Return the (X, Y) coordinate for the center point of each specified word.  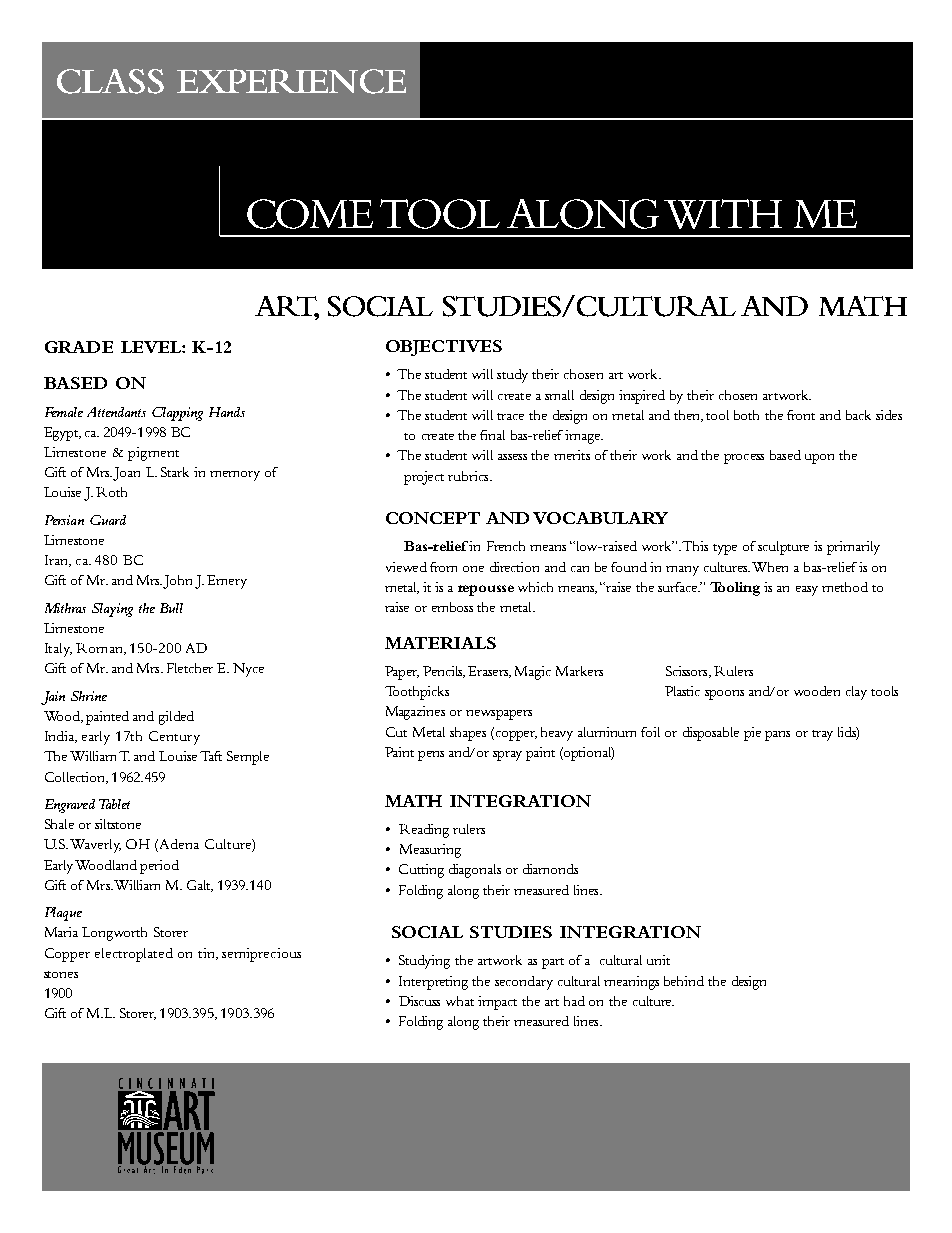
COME (310, 214)
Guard (108, 520)
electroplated (134, 955)
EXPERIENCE (291, 81)
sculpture (783, 548)
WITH (723, 214)
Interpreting (433, 983)
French (506, 546)
